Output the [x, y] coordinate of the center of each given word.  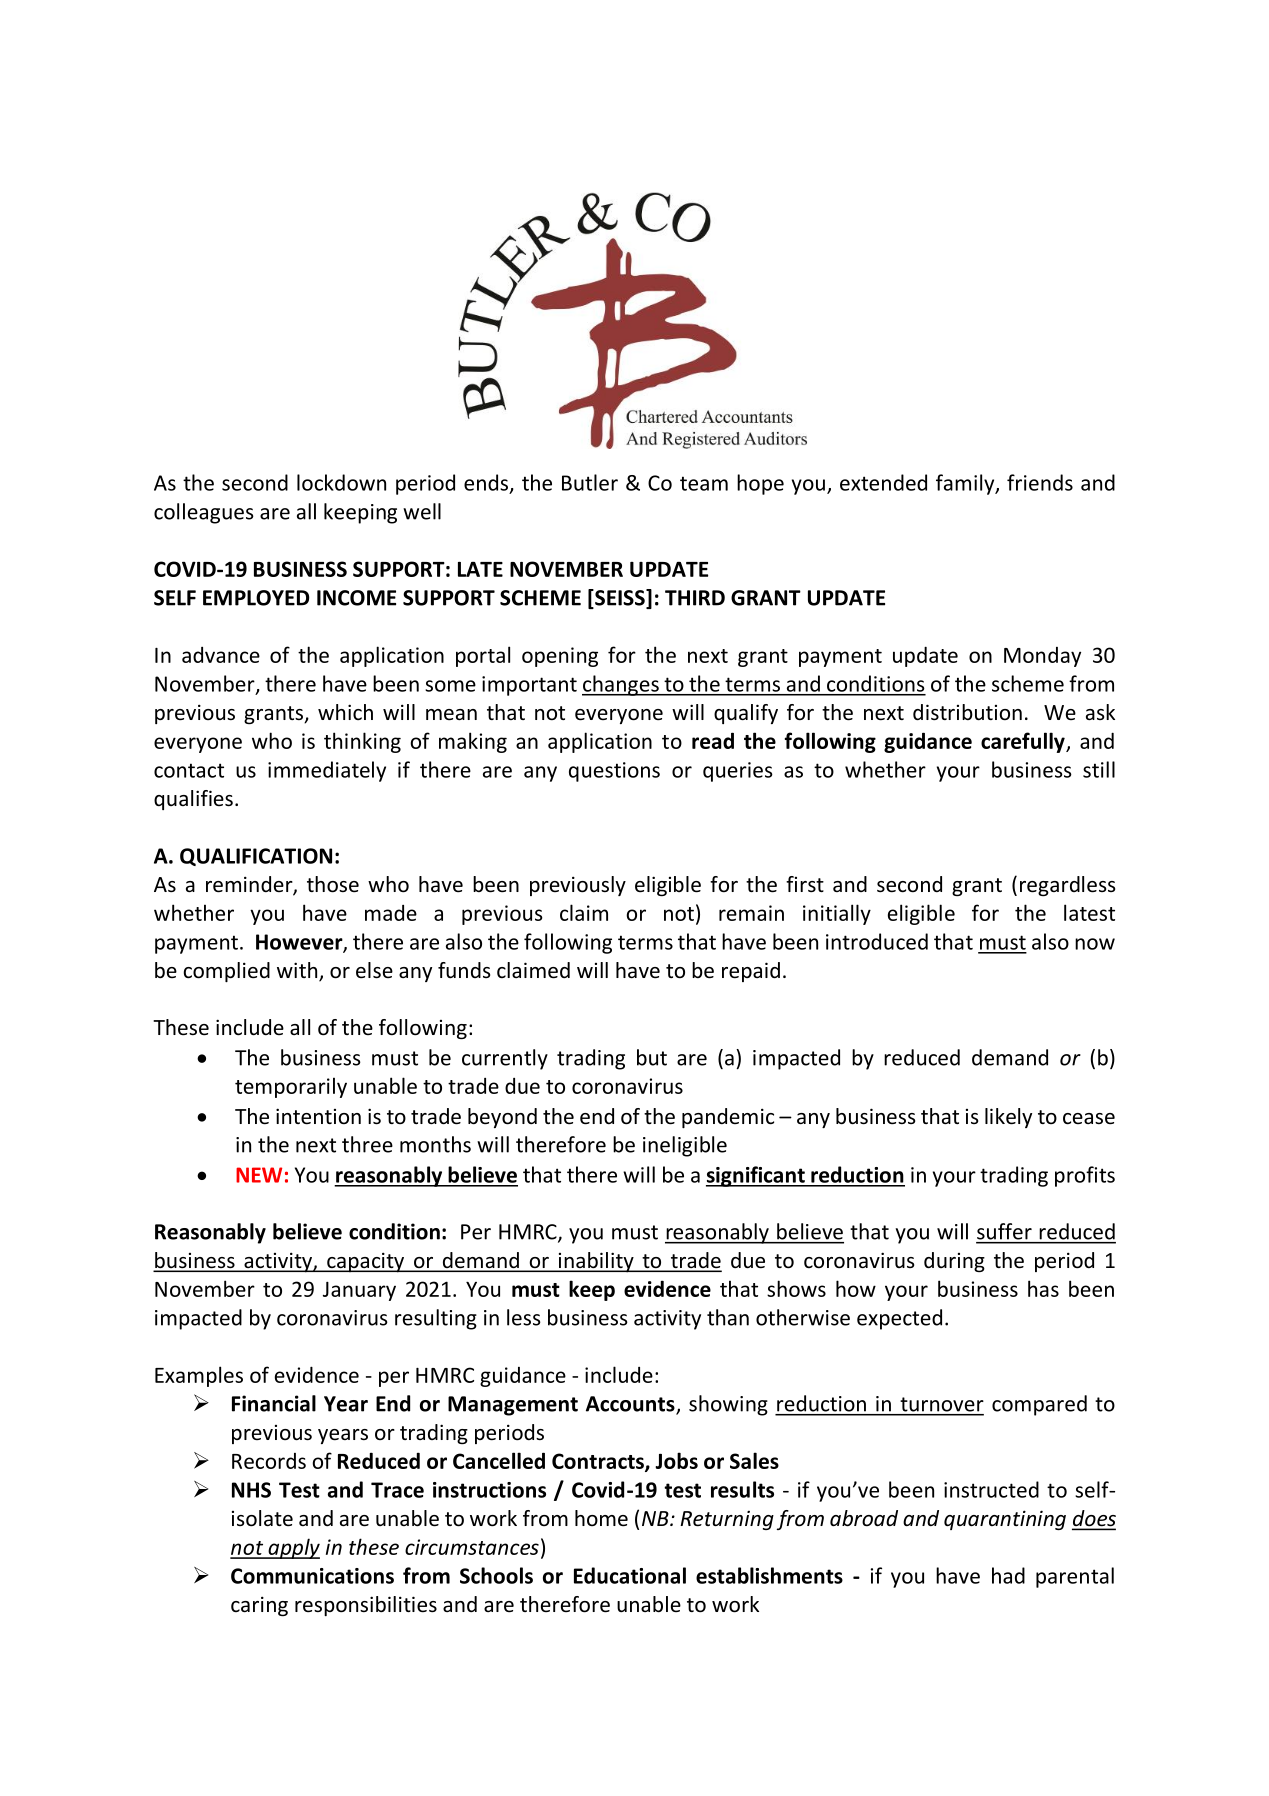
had [1008, 1575]
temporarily [291, 1087]
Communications [312, 1576]
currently [505, 1059]
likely [1008, 1118]
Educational [630, 1575]
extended [883, 482]
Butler [590, 482]
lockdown [341, 482]
